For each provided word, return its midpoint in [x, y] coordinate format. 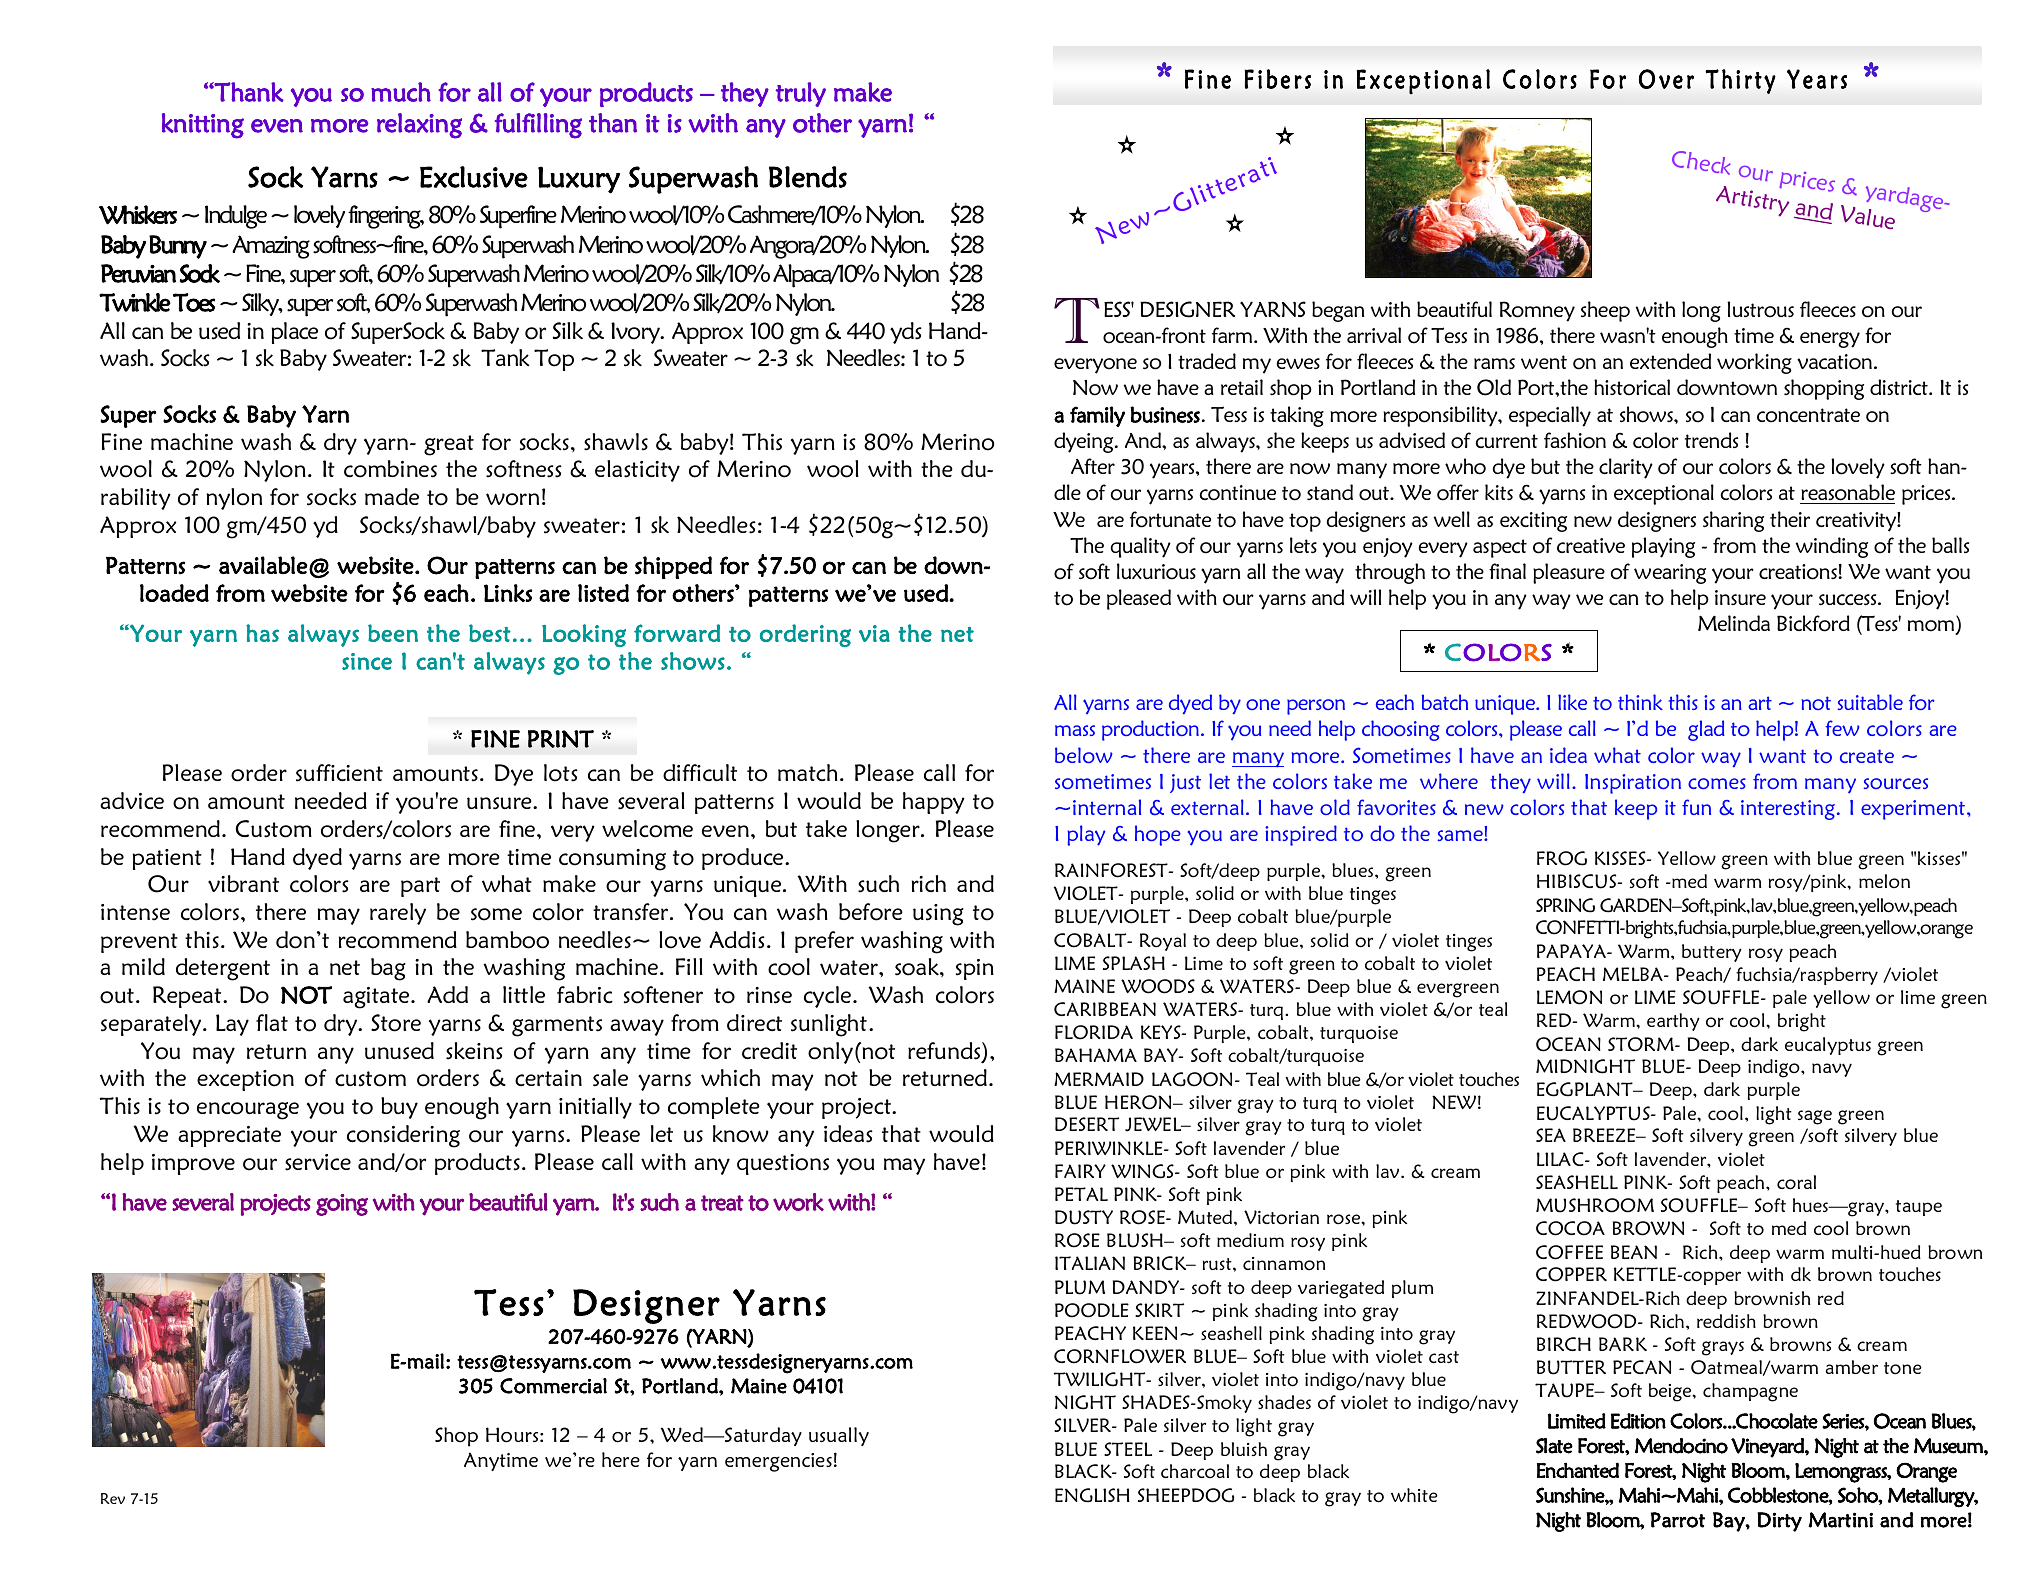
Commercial [553, 1386]
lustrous [1760, 309]
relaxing [419, 126]
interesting [1788, 810]
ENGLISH [1092, 1495]
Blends [808, 177]
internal [1107, 807]
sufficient [339, 773]
